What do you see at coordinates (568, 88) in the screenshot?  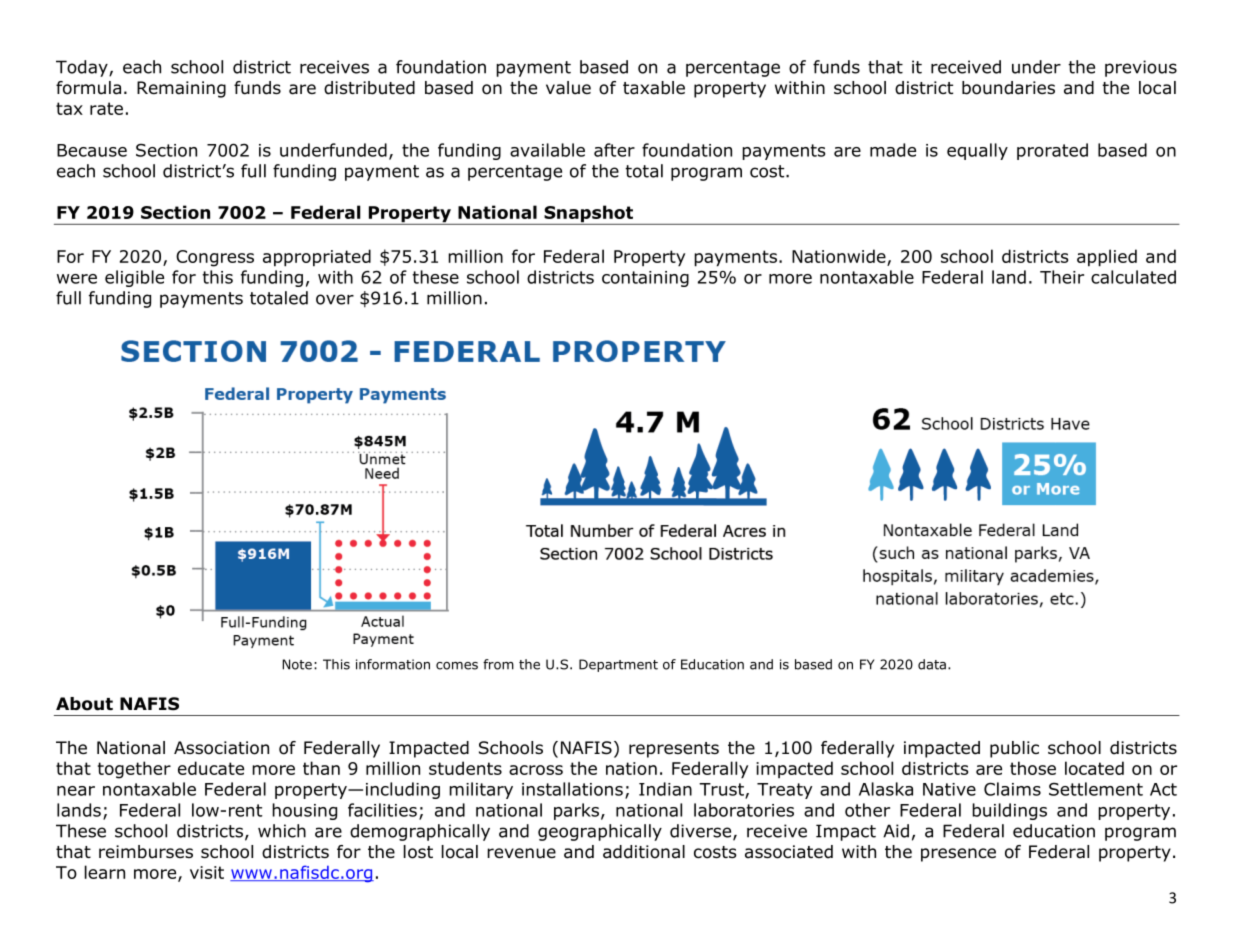 I see `value` at bounding box center [568, 88].
